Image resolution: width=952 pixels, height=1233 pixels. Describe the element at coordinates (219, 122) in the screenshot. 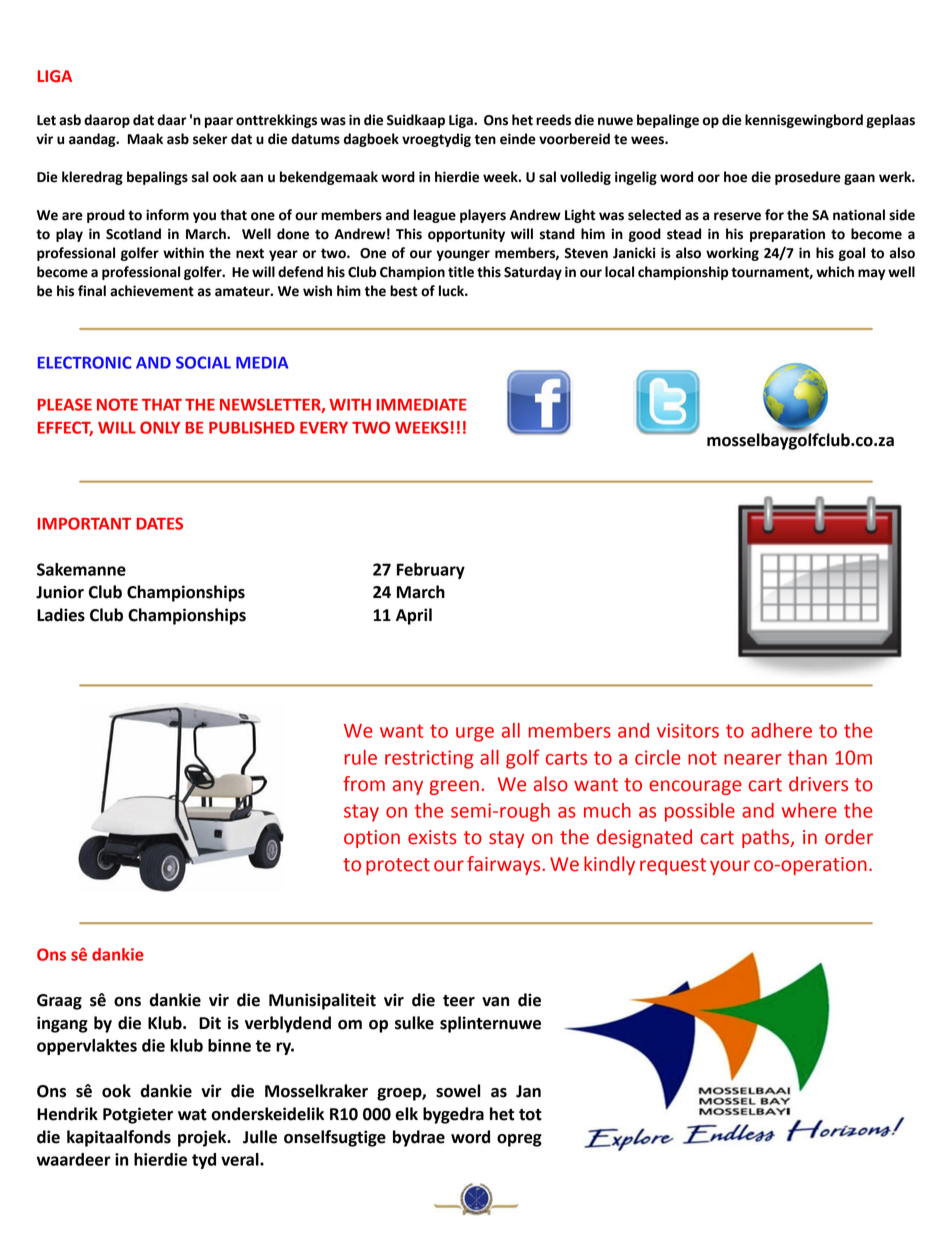

I see `paar` at that location.
